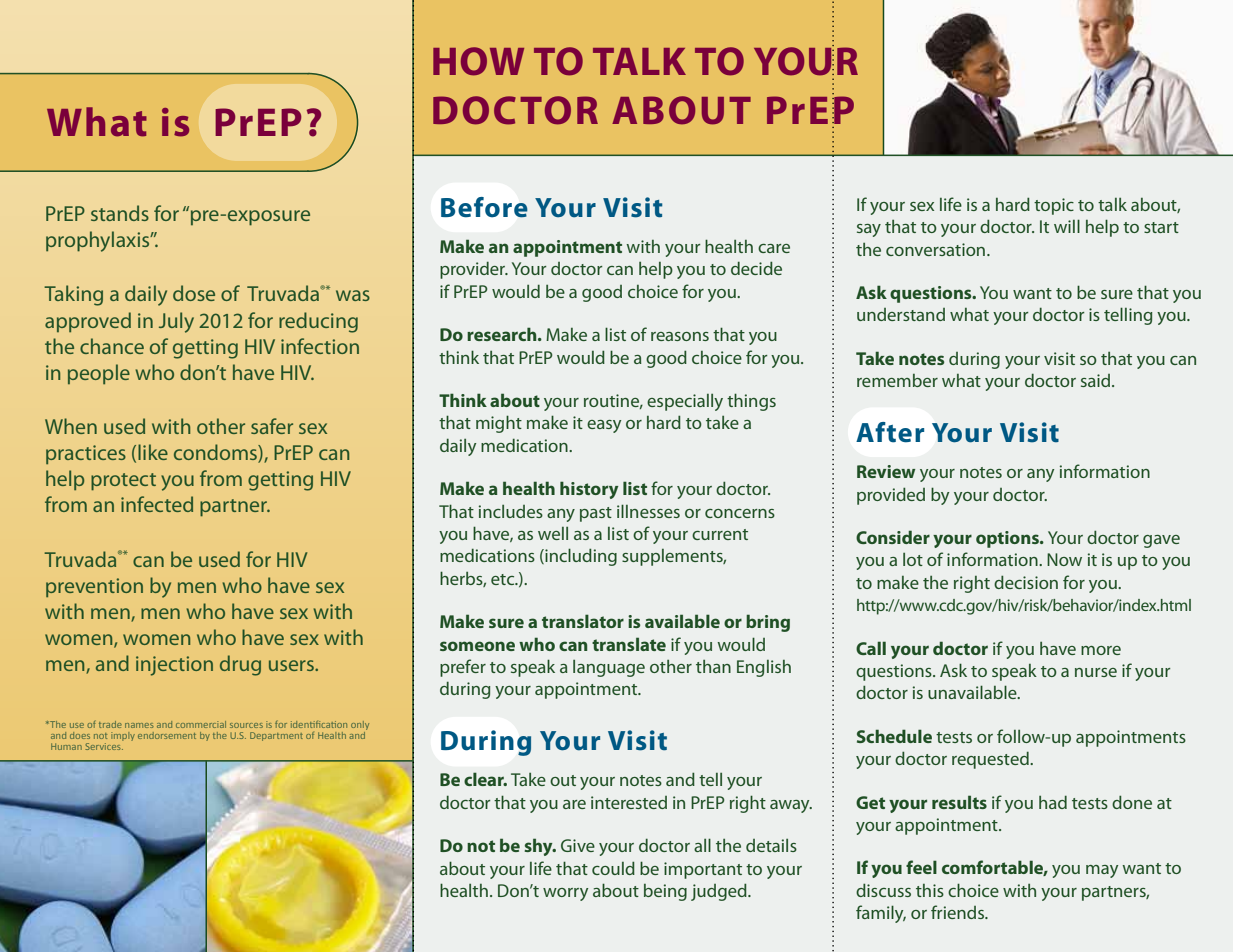 This page has width=1233, height=952. Describe the element at coordinates (478, 61) in the page. I see `HOW` at that location.
